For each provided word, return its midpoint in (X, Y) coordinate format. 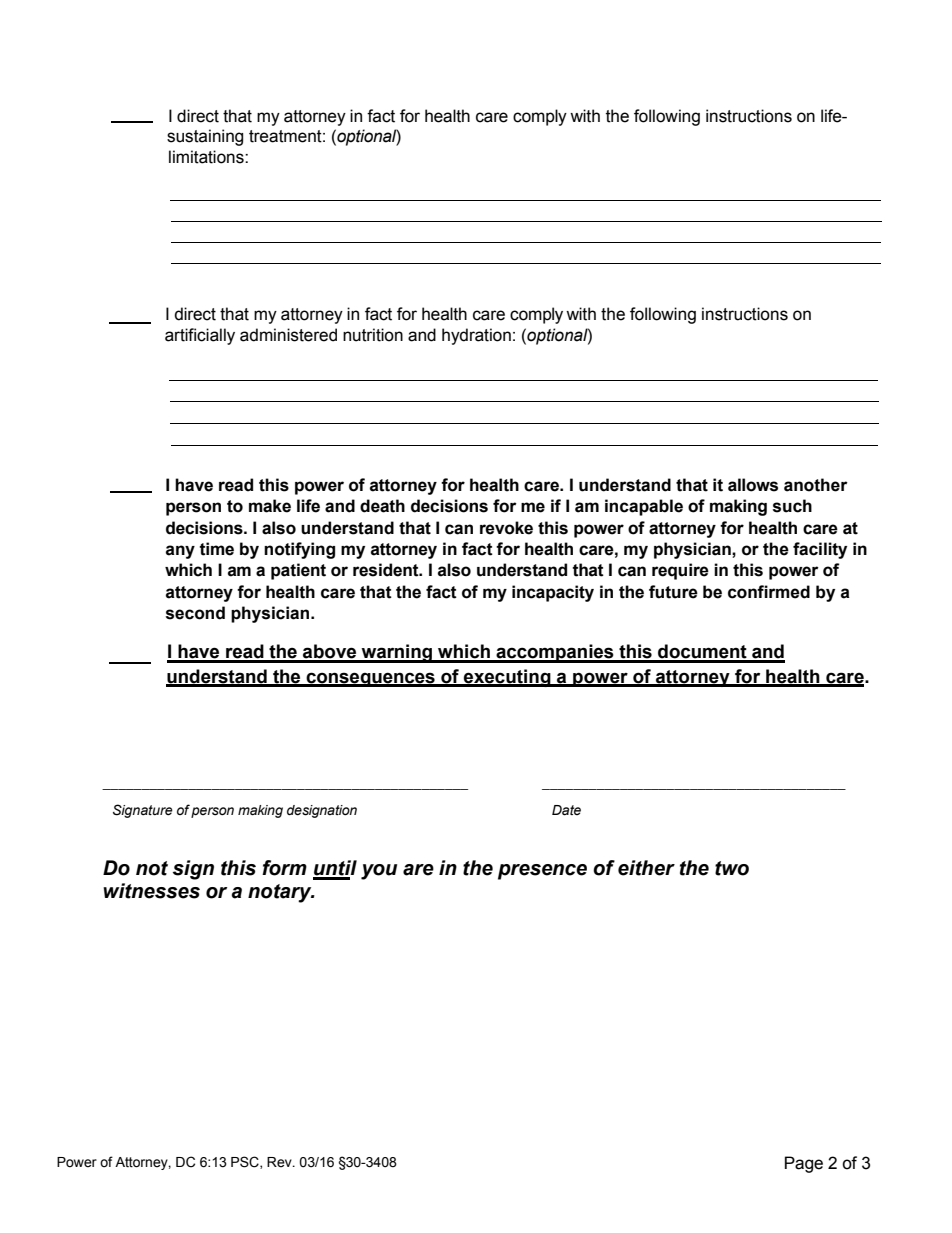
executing (507, 678)
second (195, 613)
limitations (207, 157)
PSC (246, 1162)
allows (753, 485)
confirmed (769, 592)
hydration (476, 336)
